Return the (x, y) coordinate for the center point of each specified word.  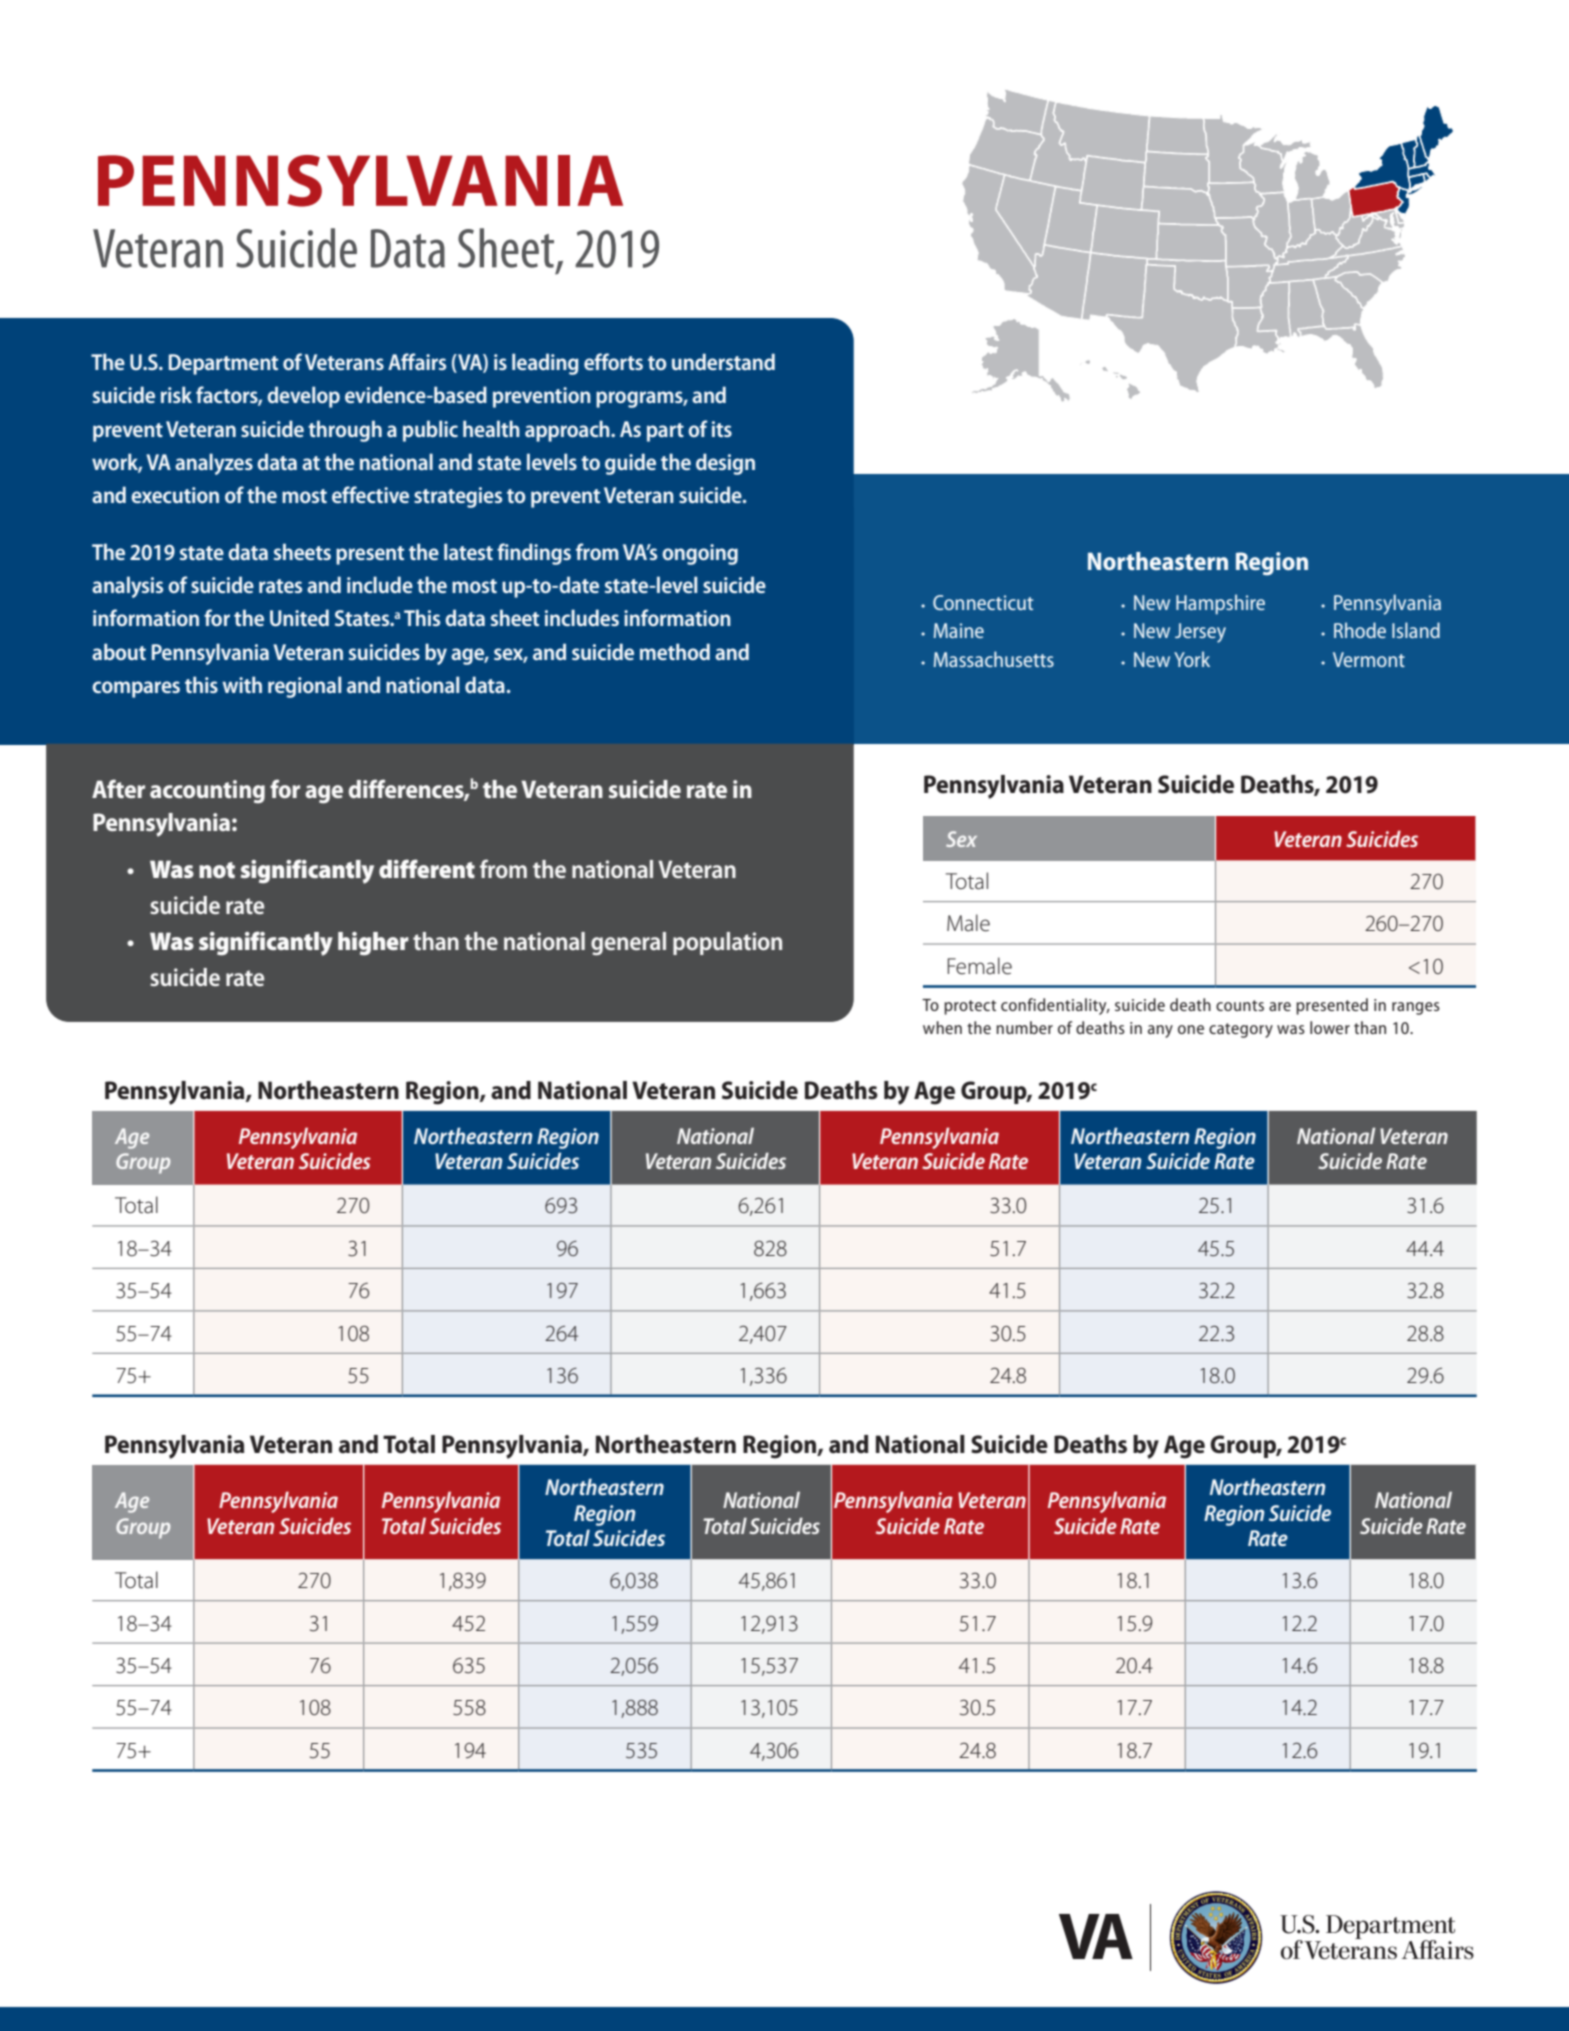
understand (723, 361)
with (242, 684)
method (675, 651)
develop (303, 397)
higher (373, 944)
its (722, 429)
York (1192, 659)
